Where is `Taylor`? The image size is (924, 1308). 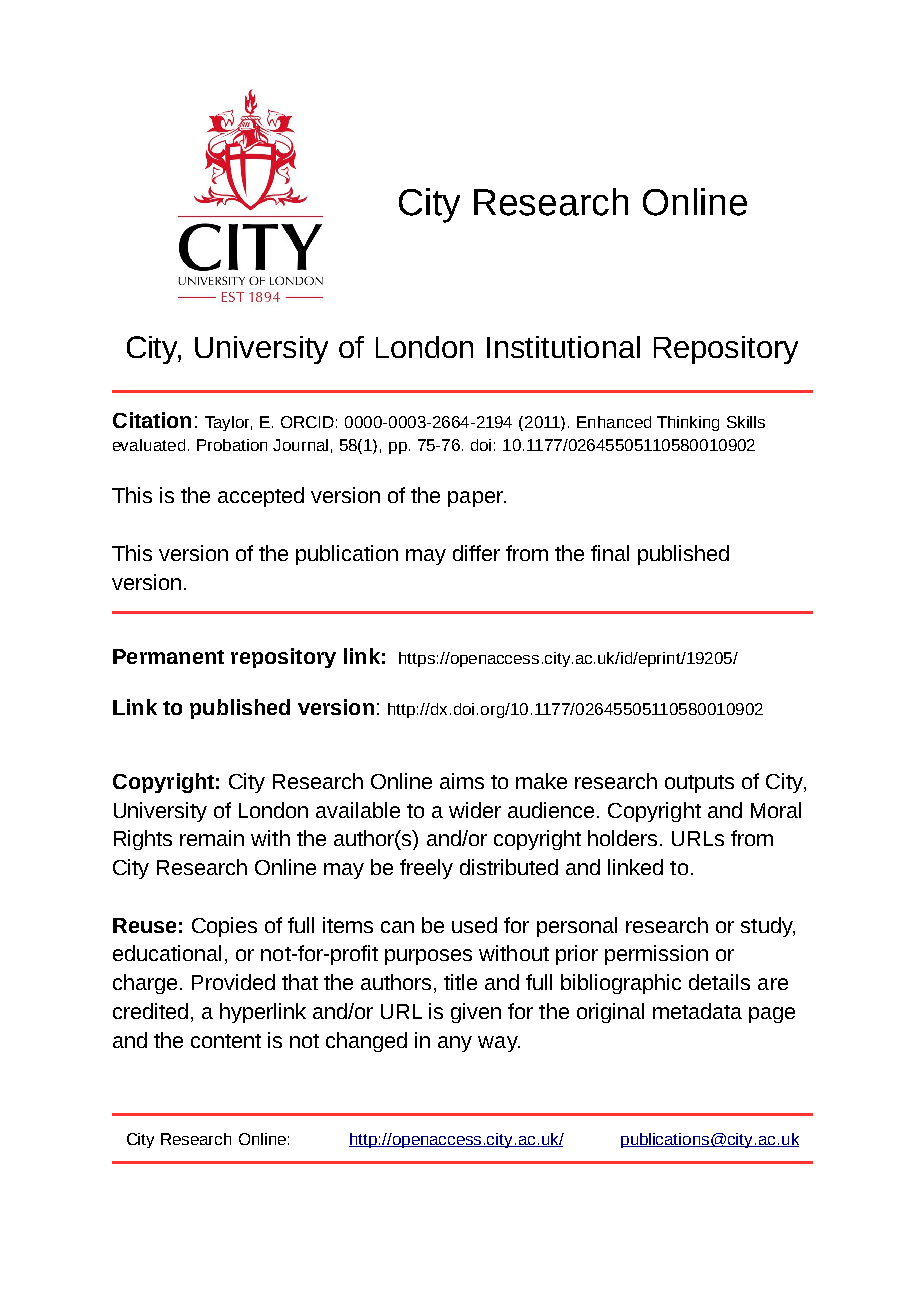
Taylor is located at coordinates (228, 423).
